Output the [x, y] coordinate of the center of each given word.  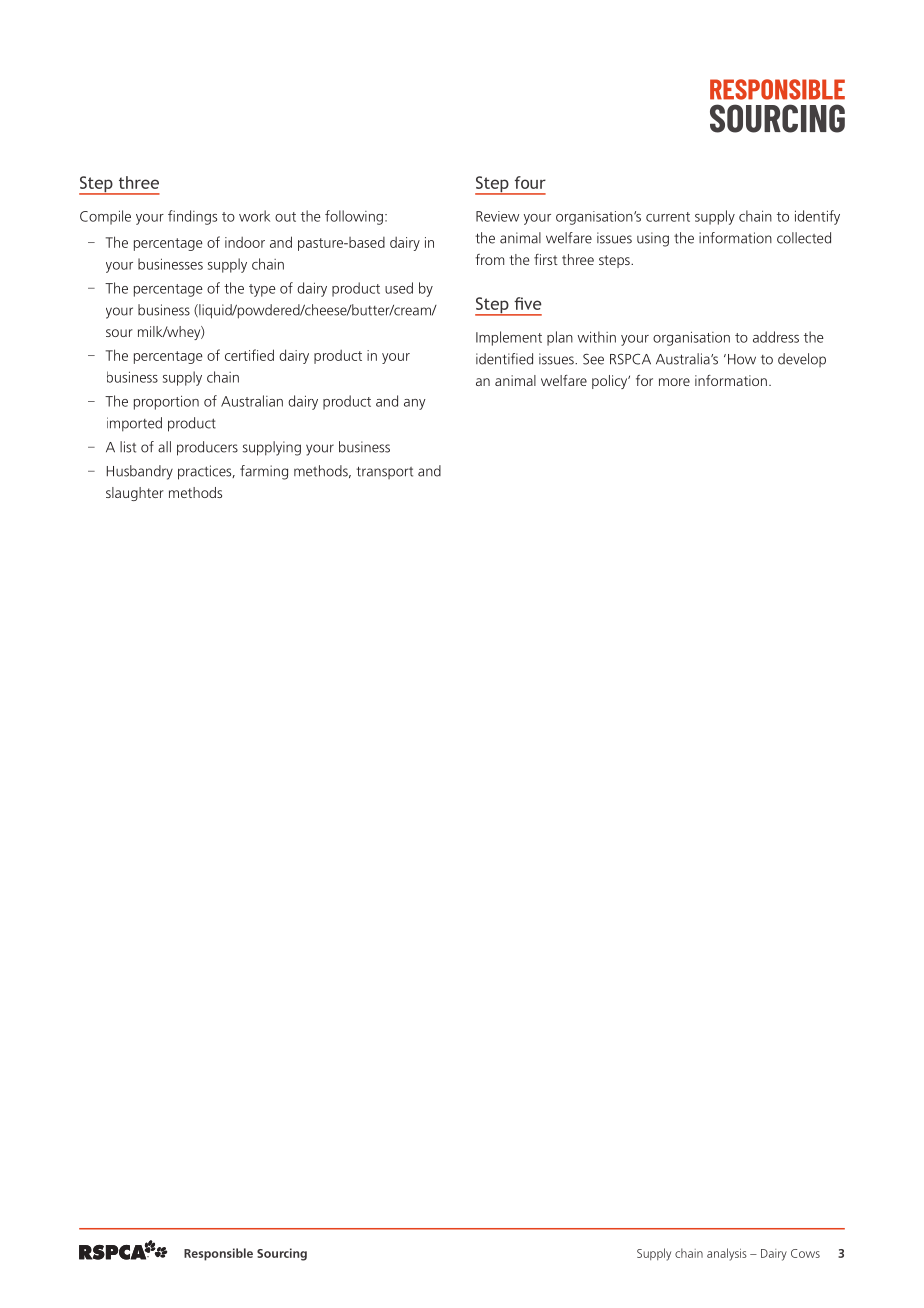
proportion [166, 402]
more [674, 382]
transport [384, 472]
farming [264, 472]
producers [207, 448]
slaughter [135, 494]
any [415, 404]
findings [192, 217]
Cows [805, 1253]
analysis [727, 1254]
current [668, 217]
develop [802, 360]
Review [497, 216]
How [742, 359]
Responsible [218, 1254]
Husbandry [140, 472]
